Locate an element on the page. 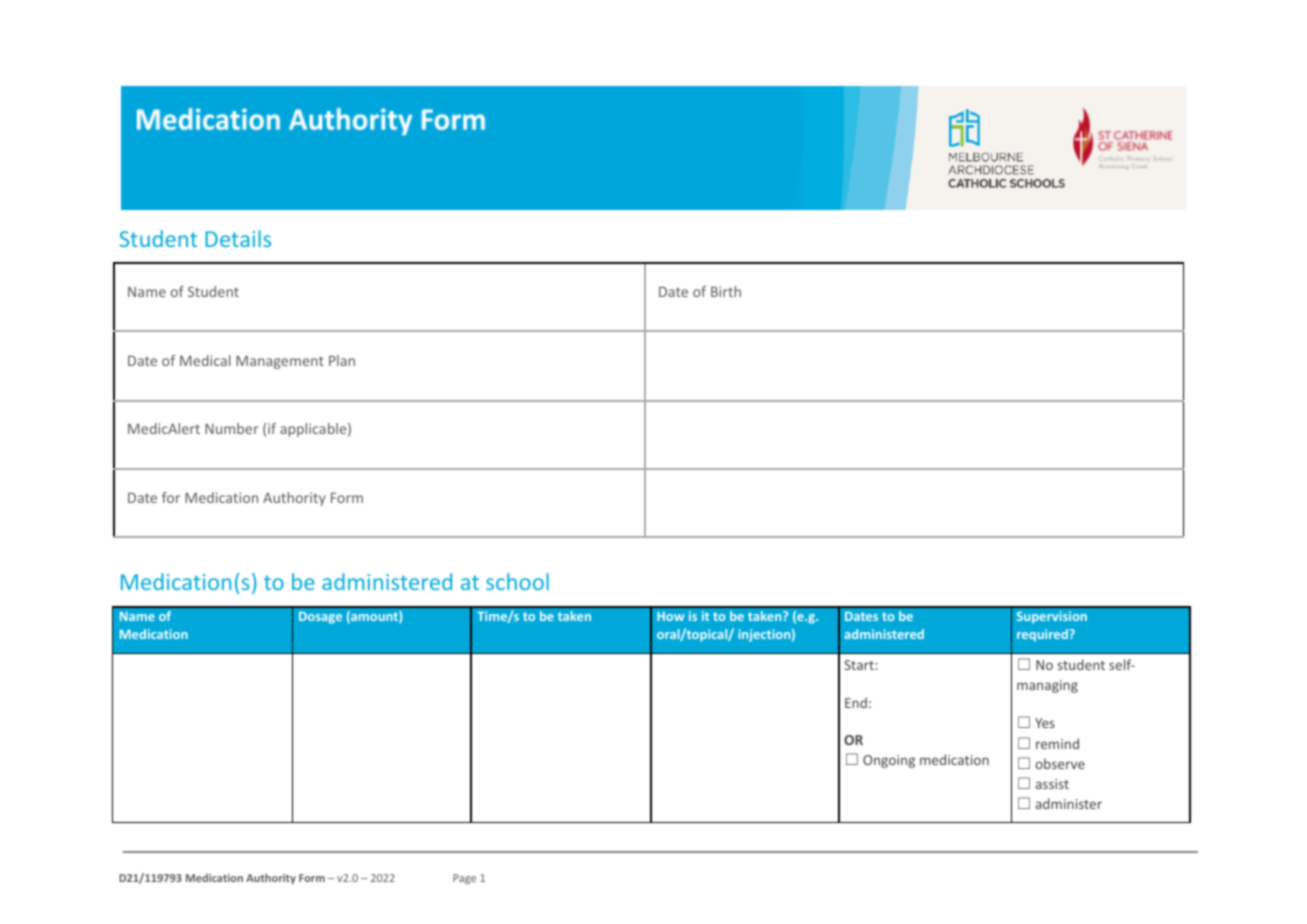 This image has width=1307, height=924. Plan is located at coordinates (342, 360).
